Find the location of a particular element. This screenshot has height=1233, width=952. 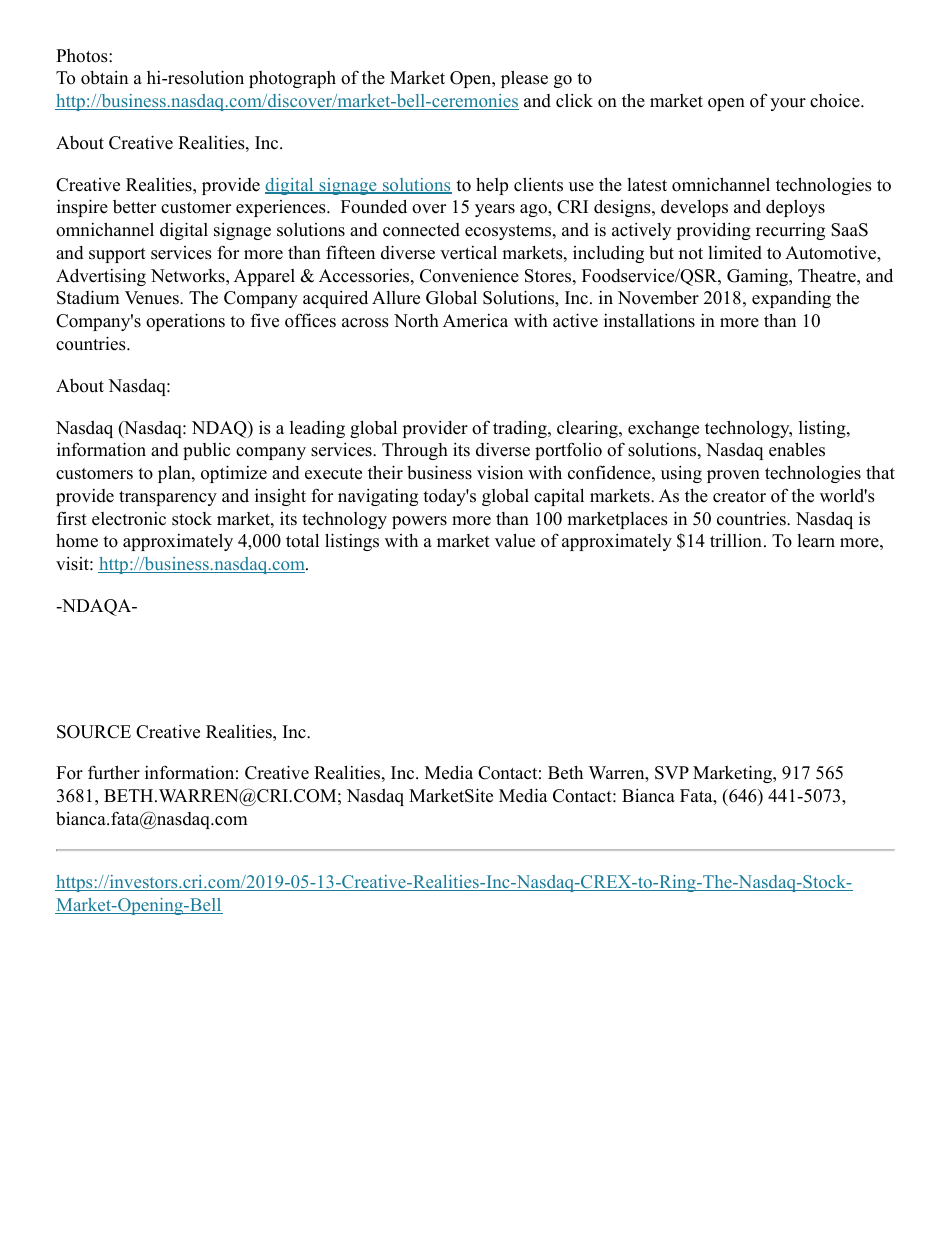

trillion is located at coordinates (736, 540).
